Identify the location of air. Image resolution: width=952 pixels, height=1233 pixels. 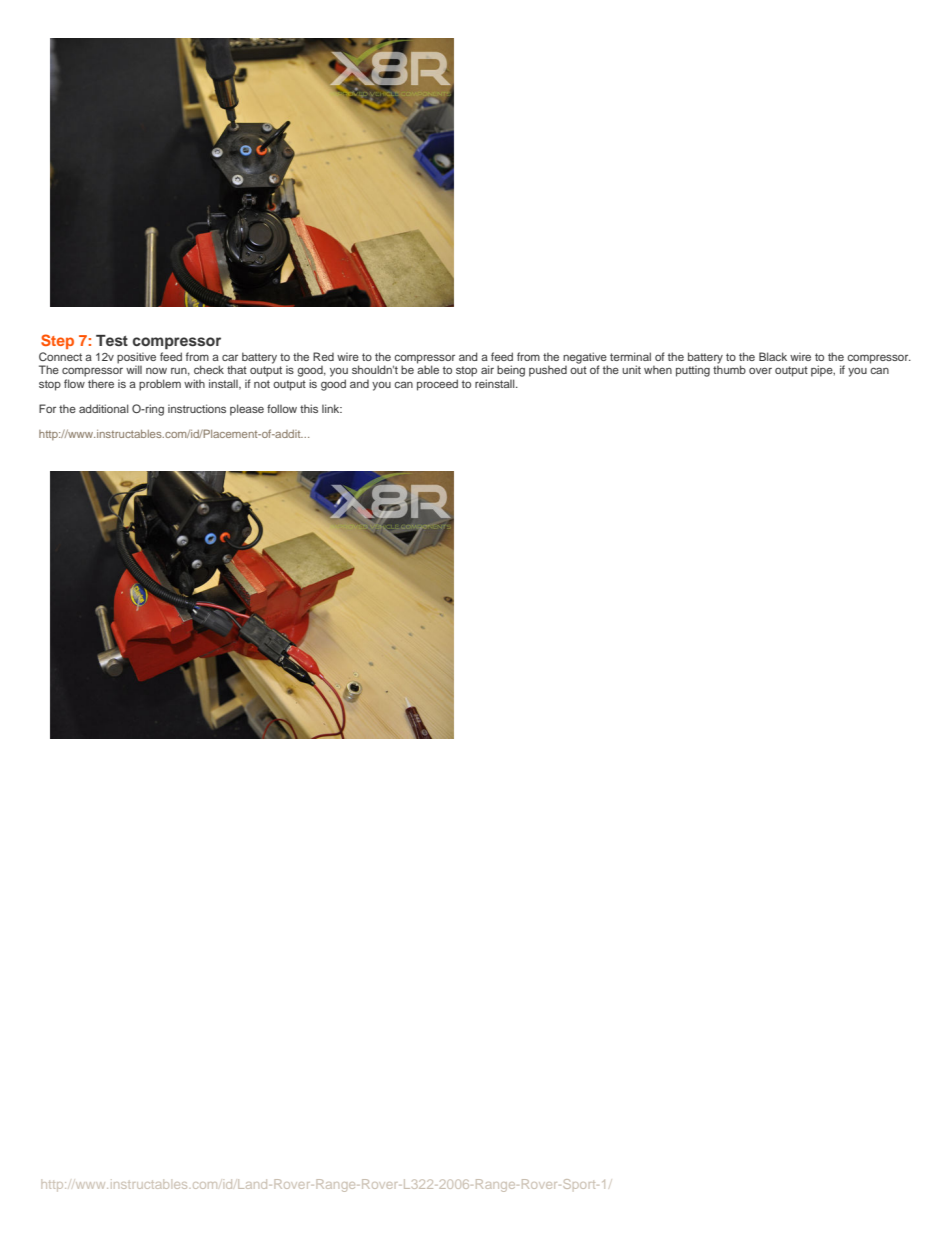
(487, 369).
